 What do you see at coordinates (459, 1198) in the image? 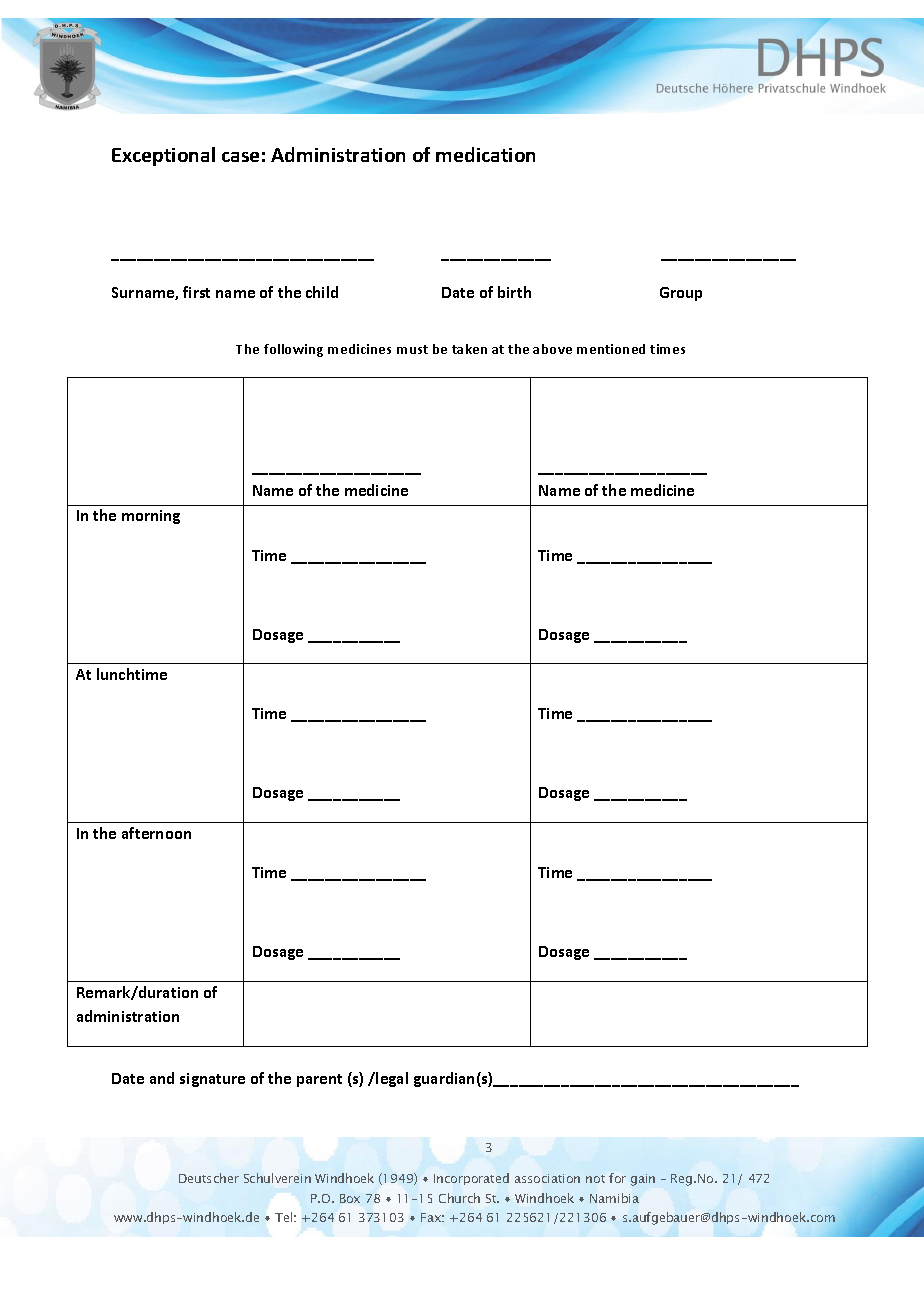
I see `Church` at bounding box center [459, 1198].
